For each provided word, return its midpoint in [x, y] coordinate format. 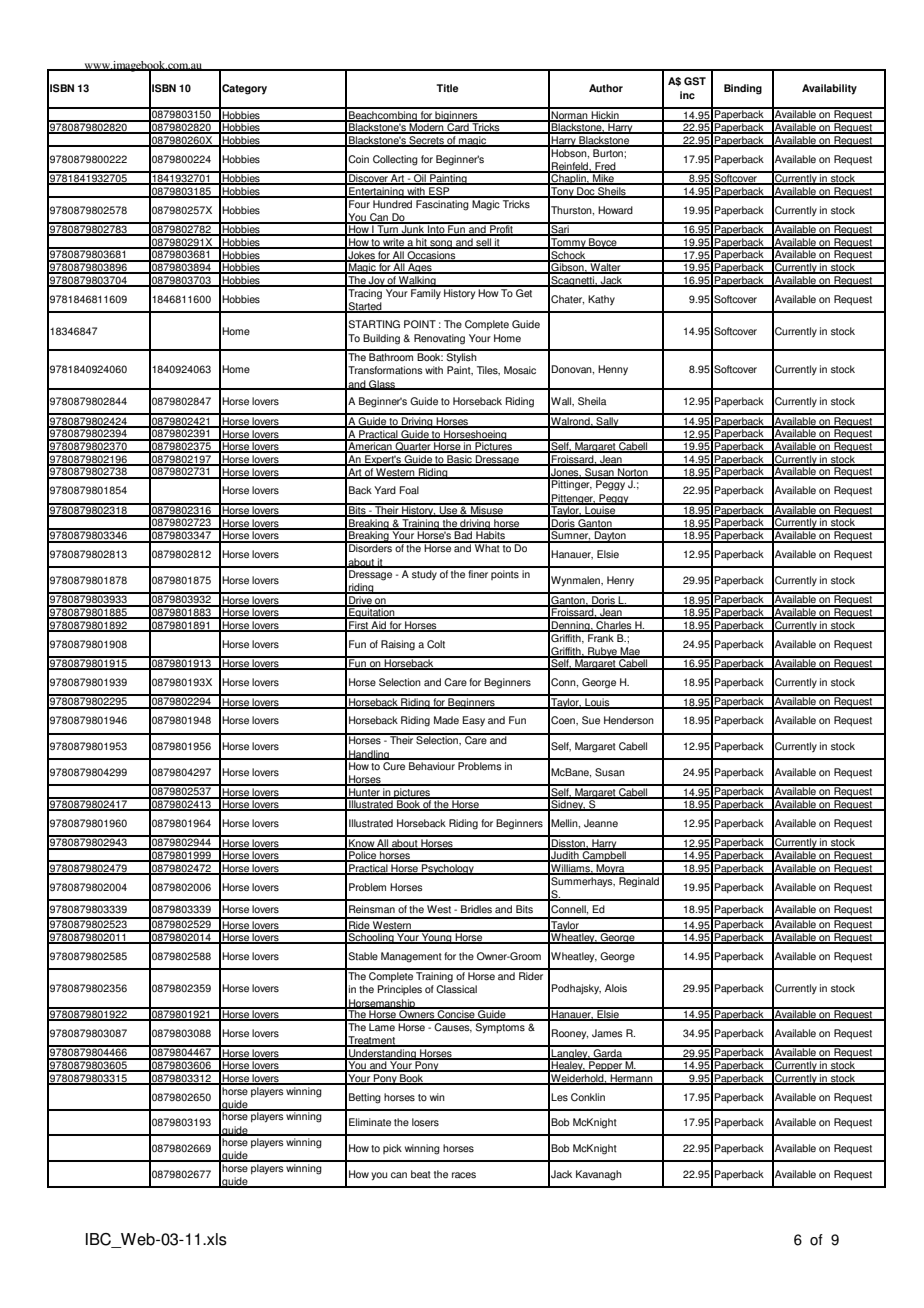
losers [425, 1122]
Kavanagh [599, 1175]
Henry [620, 581]
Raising [398, 645]
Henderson [629, 720]
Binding [743, 89]
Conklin [588, 1097]
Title [447, 88]
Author [606, 88]
